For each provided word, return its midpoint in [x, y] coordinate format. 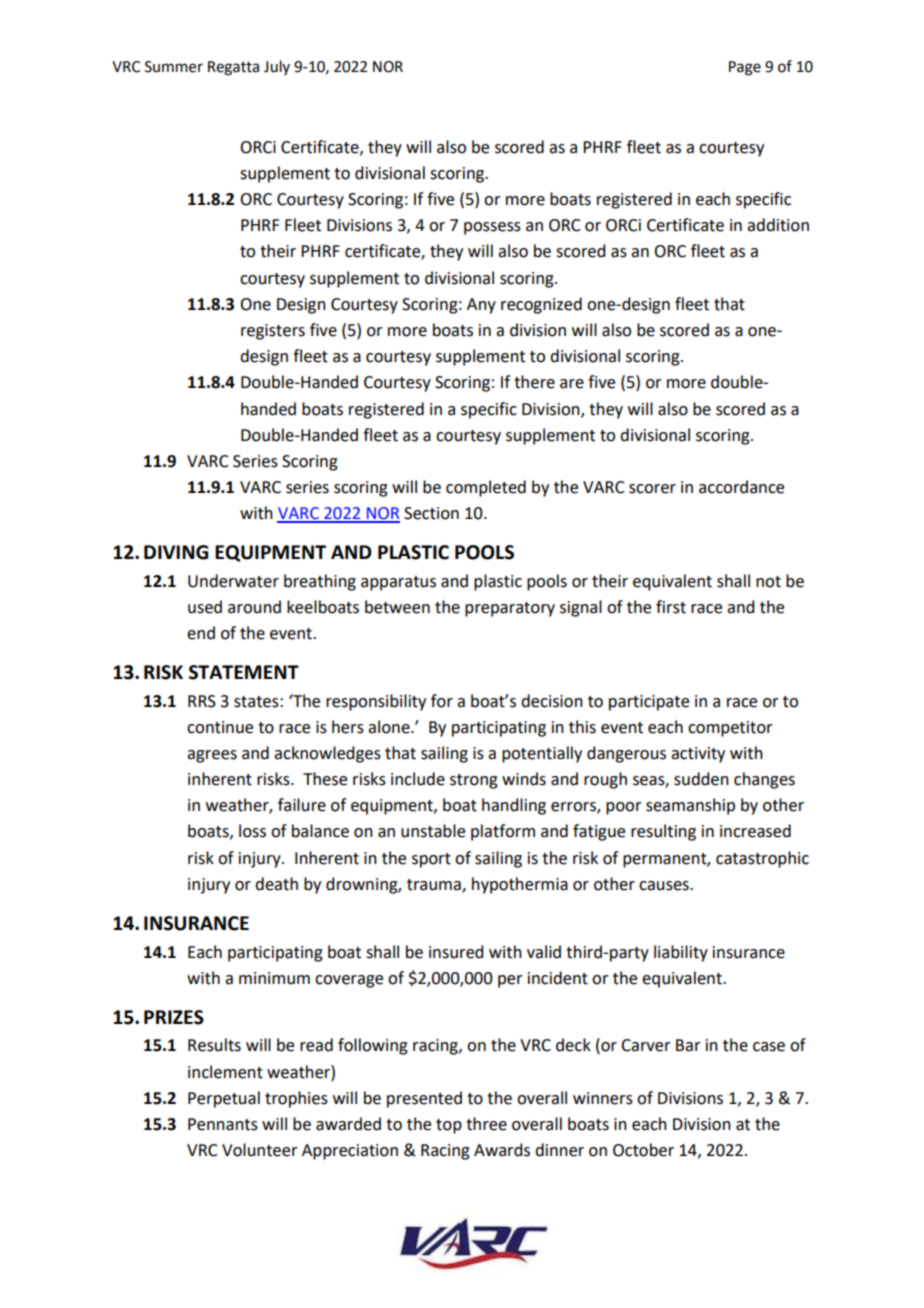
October [643, 1150]
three [486, 1124]
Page [745, 68]
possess [492, 228]
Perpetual [224, 1099]
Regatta [233, 68]
